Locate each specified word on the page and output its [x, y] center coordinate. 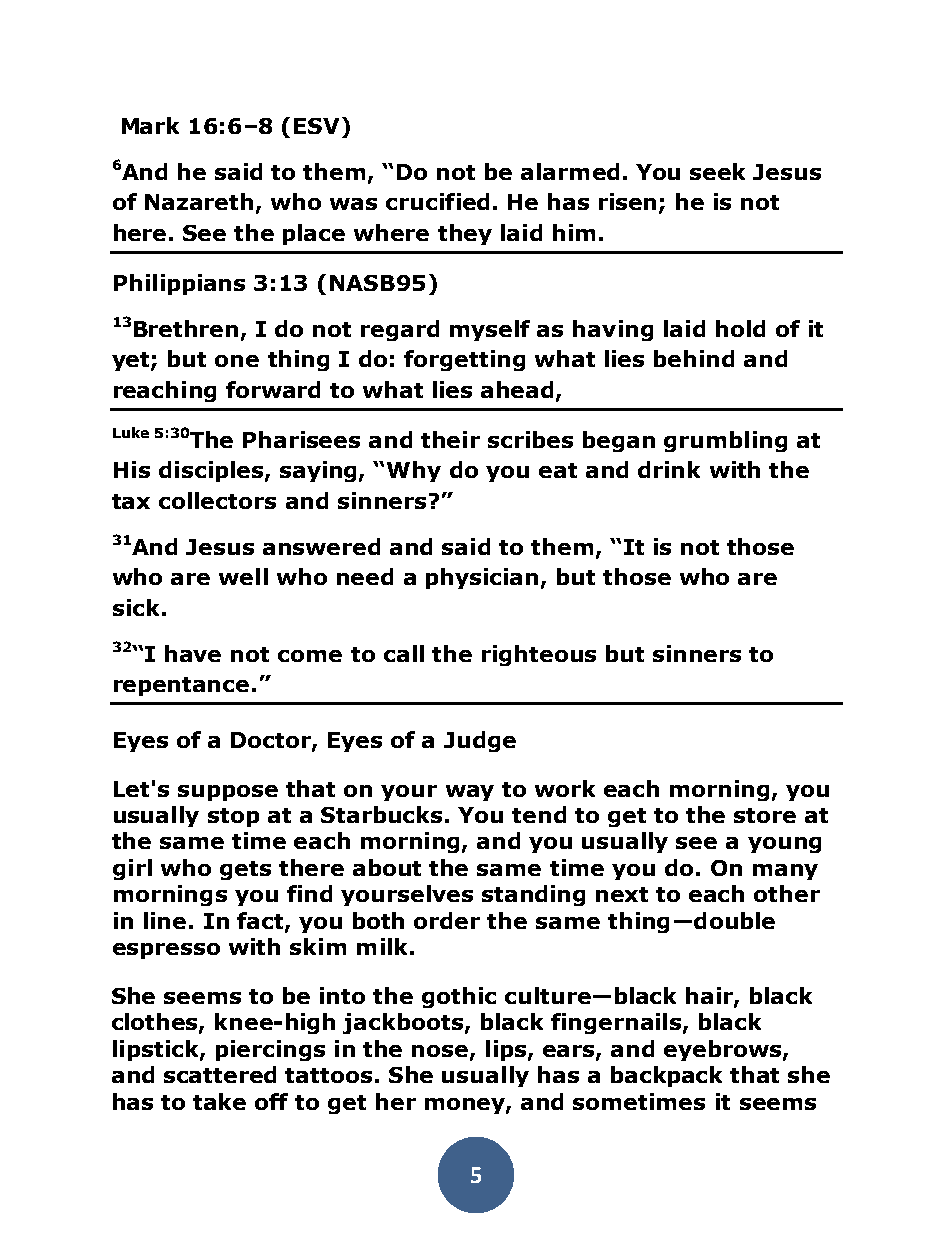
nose [441, 1052]
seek [717, 171]
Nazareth [199, 201]
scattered [220, 1074]
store [765, 815]
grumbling [725, 441]
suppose [228, 793]
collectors [217, 500]
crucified [437, 201]
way [470, 793]
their [450, 439]
